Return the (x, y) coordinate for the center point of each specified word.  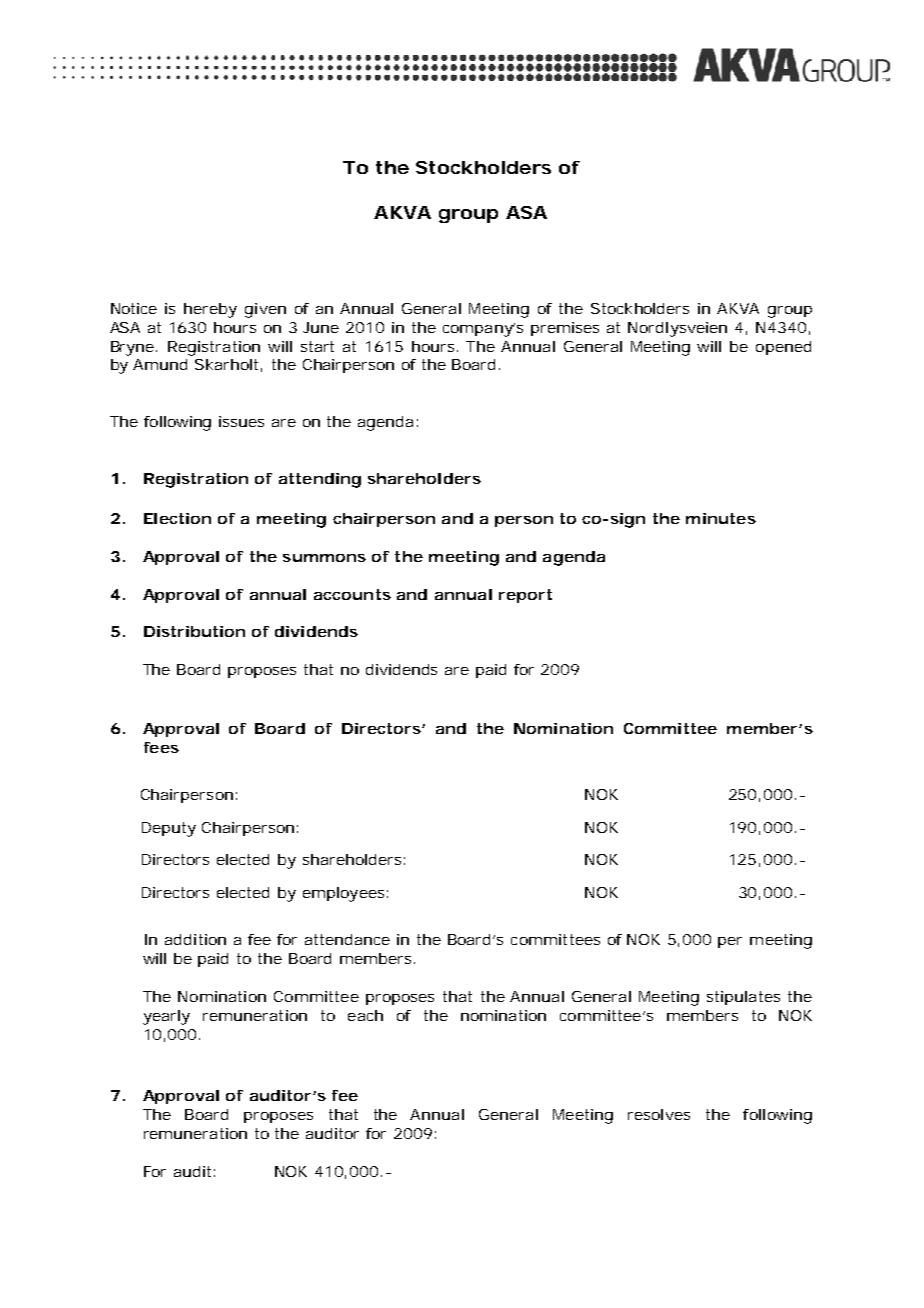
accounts (352, 594)
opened (783, 348)
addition (195, 939)
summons (324, 558)
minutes (721, 518)
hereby (210, 310)
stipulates (743, 998)
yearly (166, 1017)
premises (565, 329)
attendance (347, 939)
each (365, 1015)
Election (177, 518)
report (525, 596)
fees (161, 747)
